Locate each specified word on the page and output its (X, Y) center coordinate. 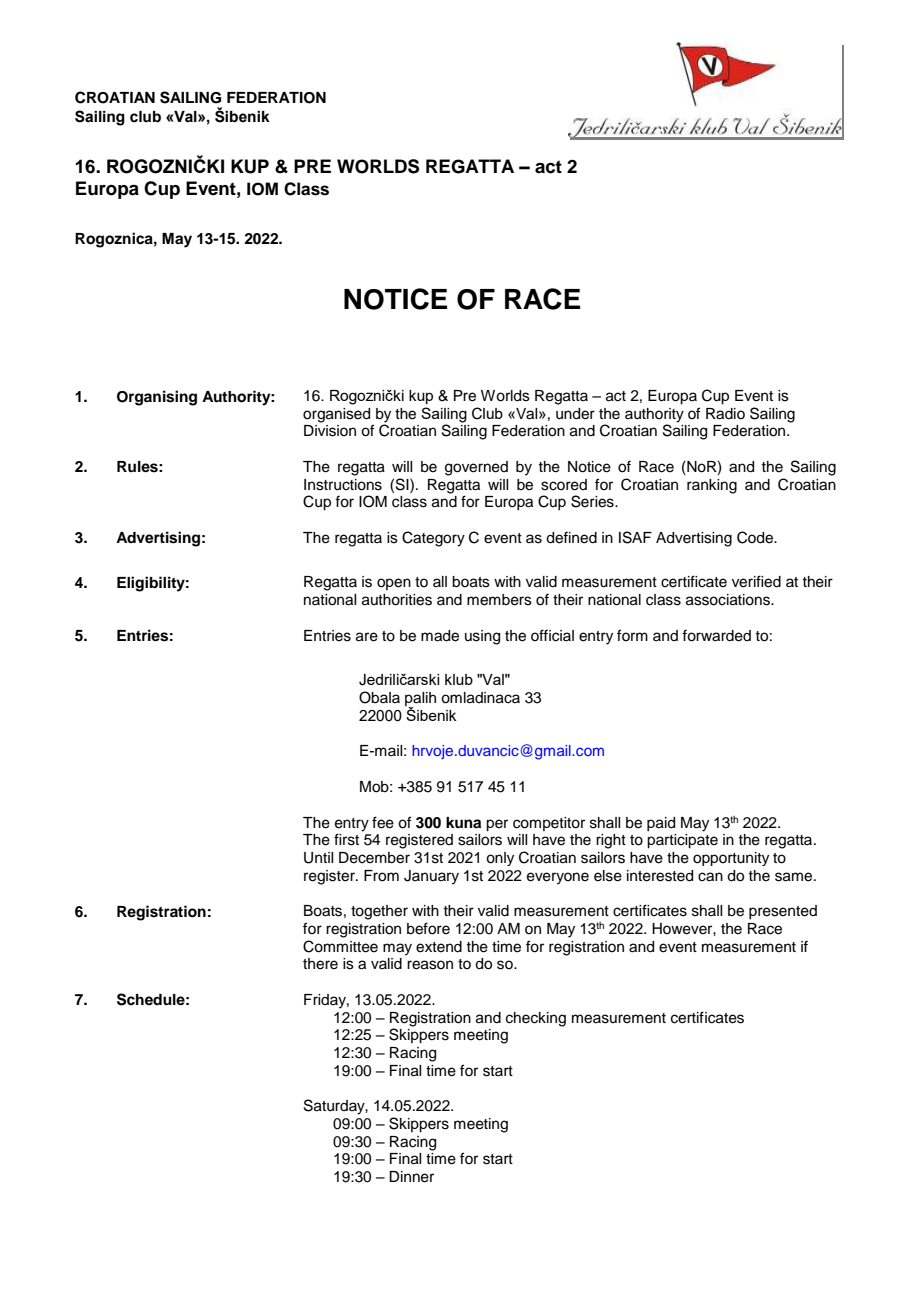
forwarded (716, 635)
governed (476, 468)
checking (536, 1019)
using (482, 637)
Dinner (411, 1177)
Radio (725, 414)
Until (318, 858)
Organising (157, 398)
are (367, 637)
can (710, 877)
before (428, 928)
